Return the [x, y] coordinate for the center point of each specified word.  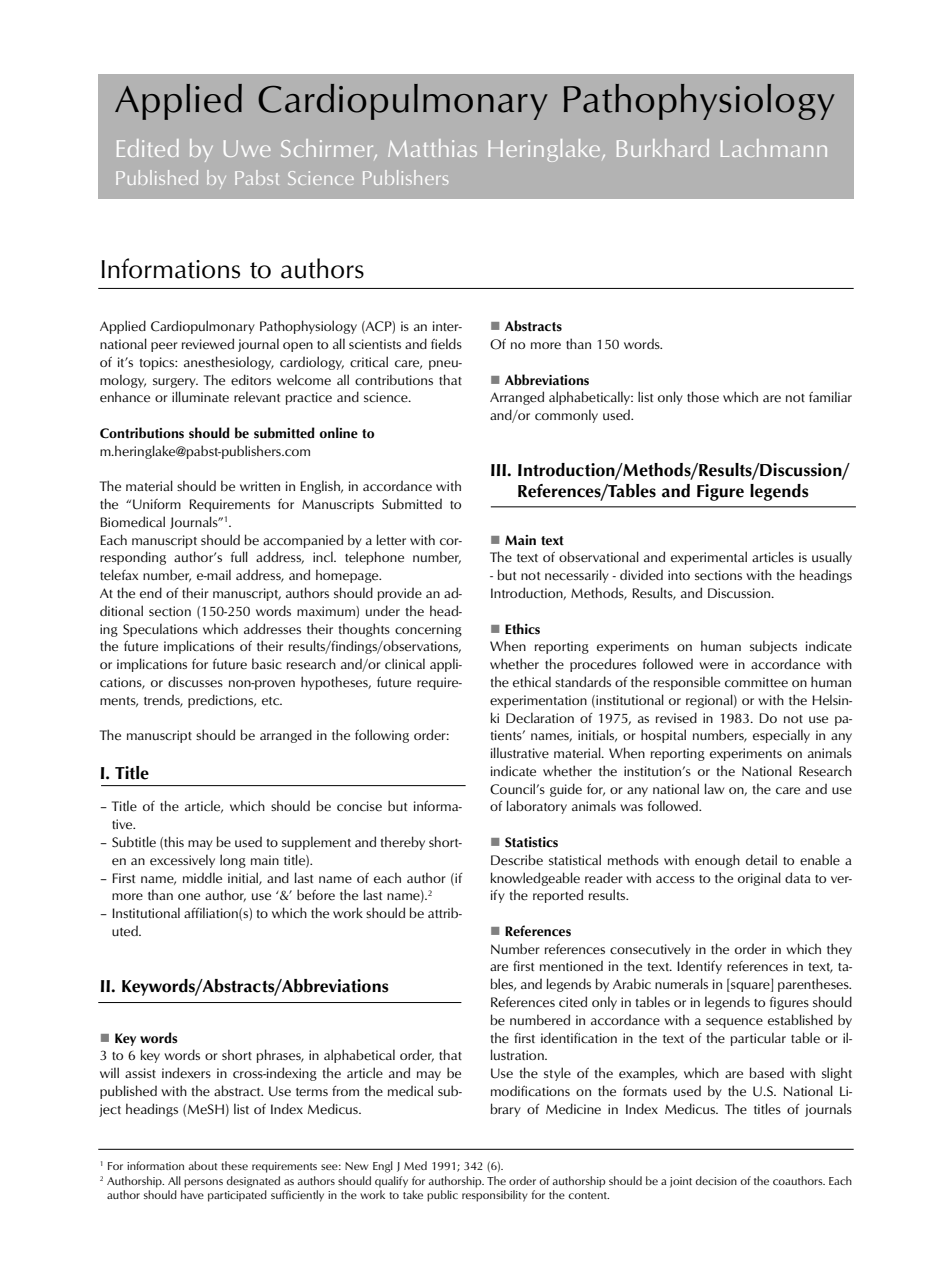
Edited [148, 148]
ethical [532, 682]
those [703, 397]
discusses [195, 682]
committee [756, 682]
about [203, 1165]
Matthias [432, 148]
